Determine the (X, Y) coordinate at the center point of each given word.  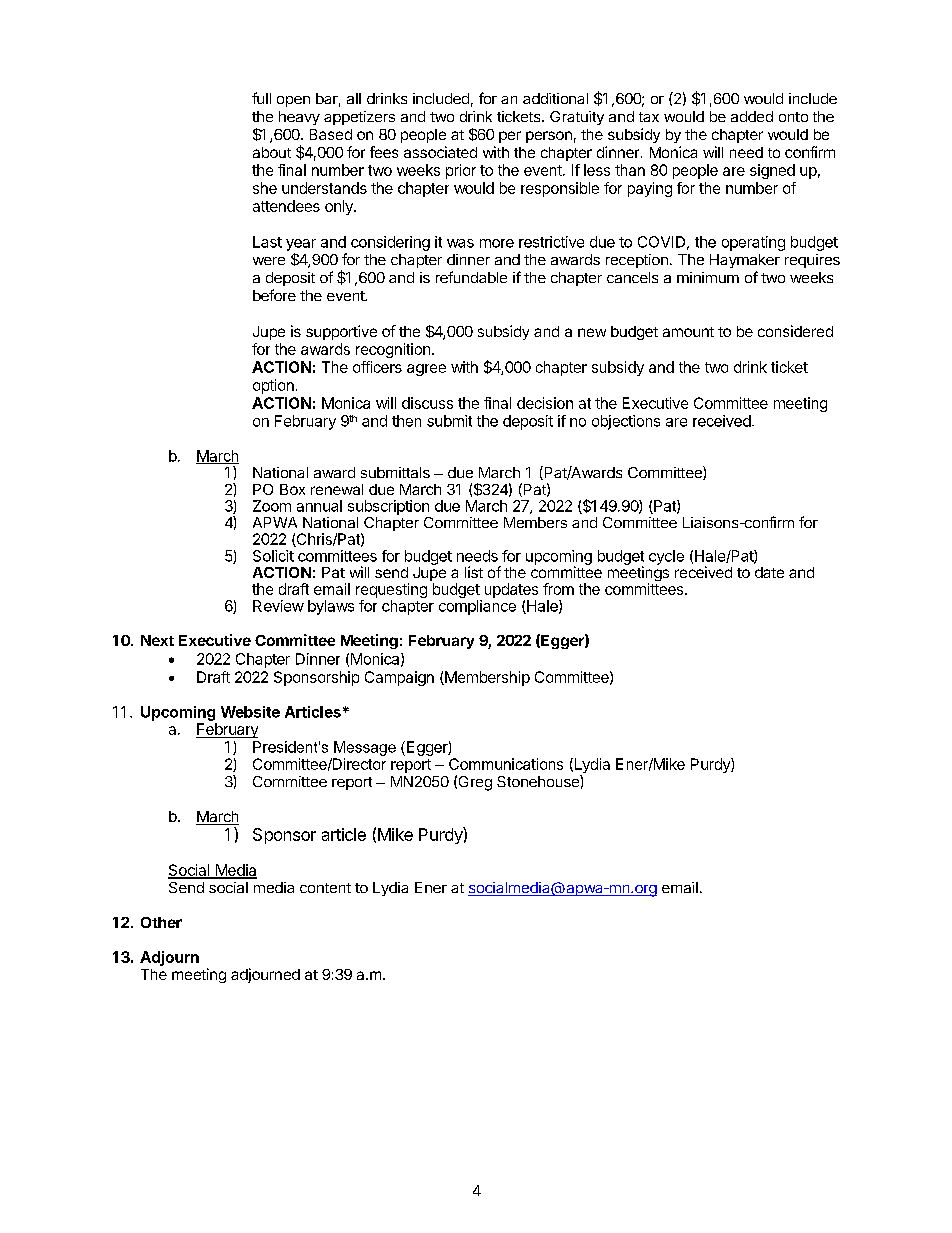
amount (688, 332)
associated (440, 152)
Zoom (272, 506)
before (274, 295)
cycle (666, 557)
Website (250, 712)
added (752, 116)
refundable (471, 277)
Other (161, 922)
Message (365, 748)
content (325, 888)
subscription (388, 507)
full (261, 98)
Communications (506, 764)
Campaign (399, 678)
